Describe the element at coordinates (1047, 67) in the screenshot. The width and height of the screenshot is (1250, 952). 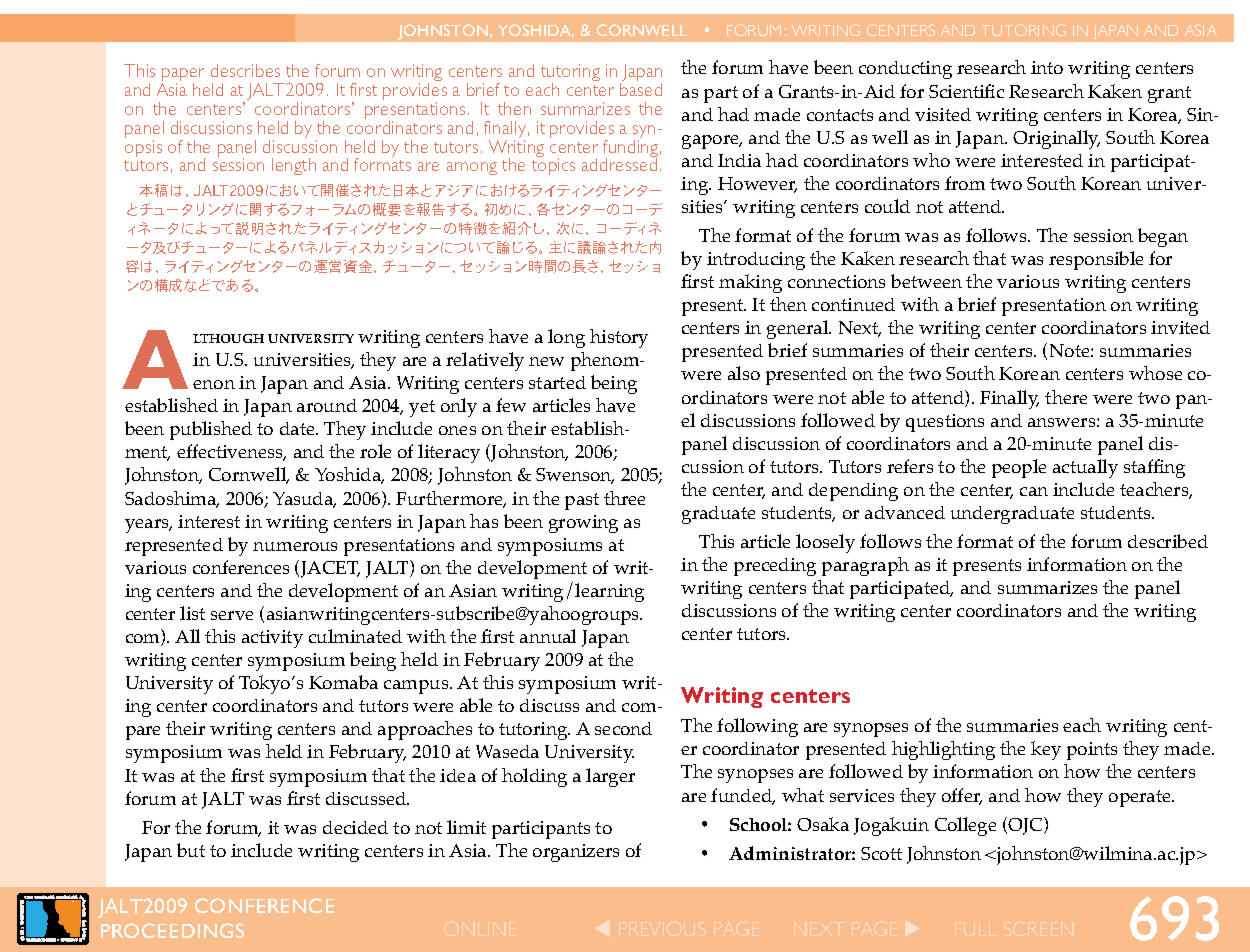
I see `into` at that location.
